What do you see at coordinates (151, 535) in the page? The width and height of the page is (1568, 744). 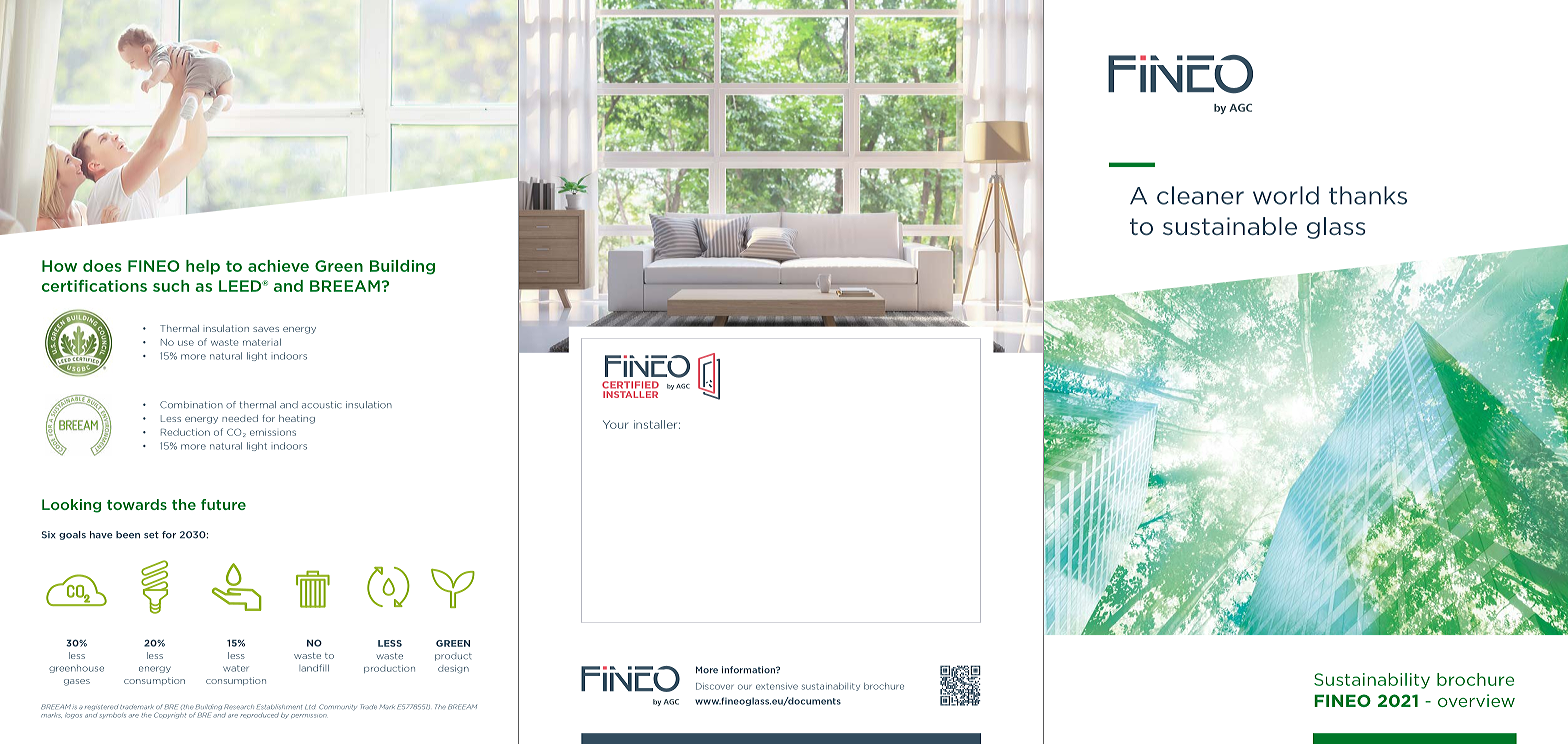 I see `set` at bounding box center [151, 535].
